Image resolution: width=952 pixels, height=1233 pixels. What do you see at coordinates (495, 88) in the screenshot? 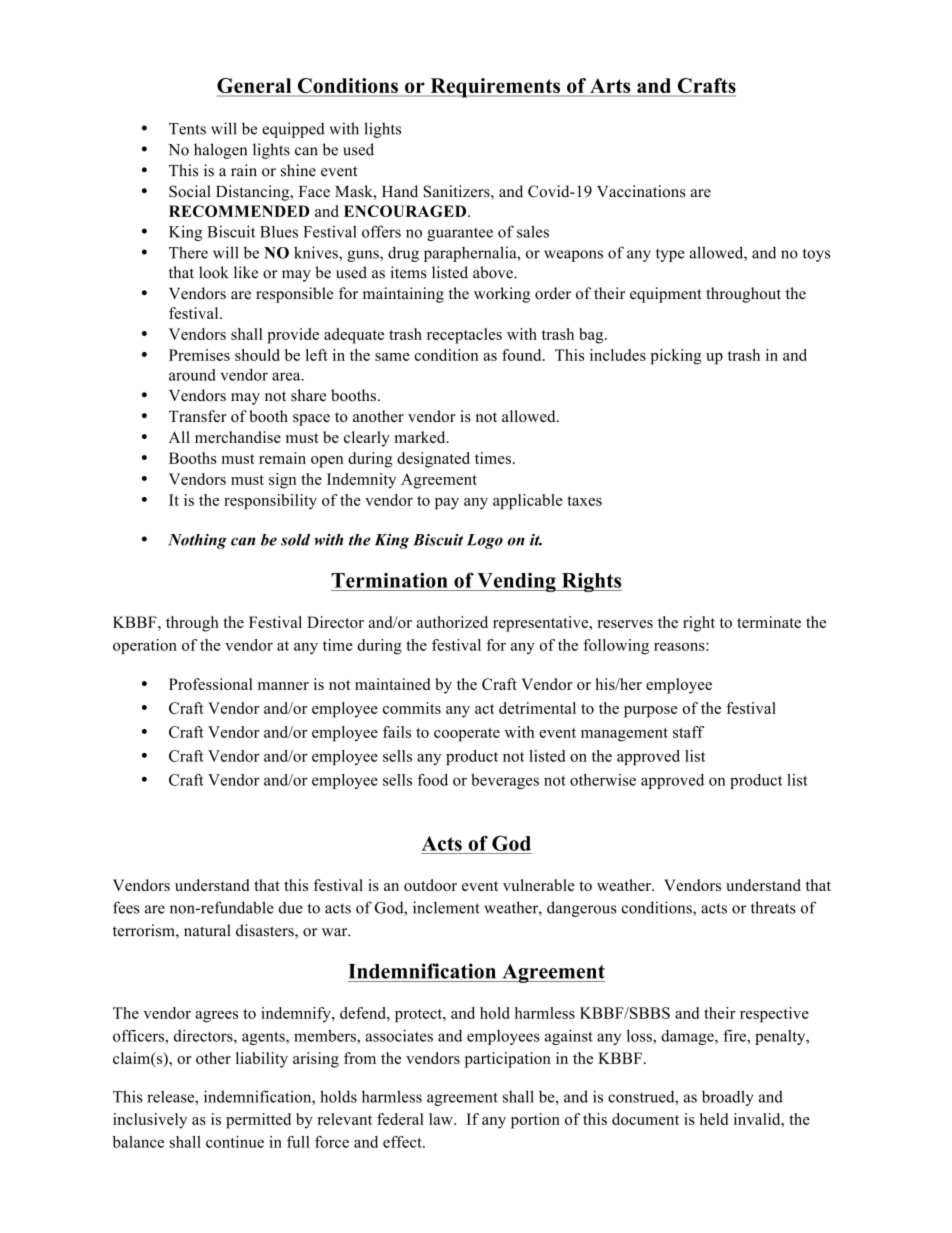
I see `Requirements` at bounding box center [495, 88].
